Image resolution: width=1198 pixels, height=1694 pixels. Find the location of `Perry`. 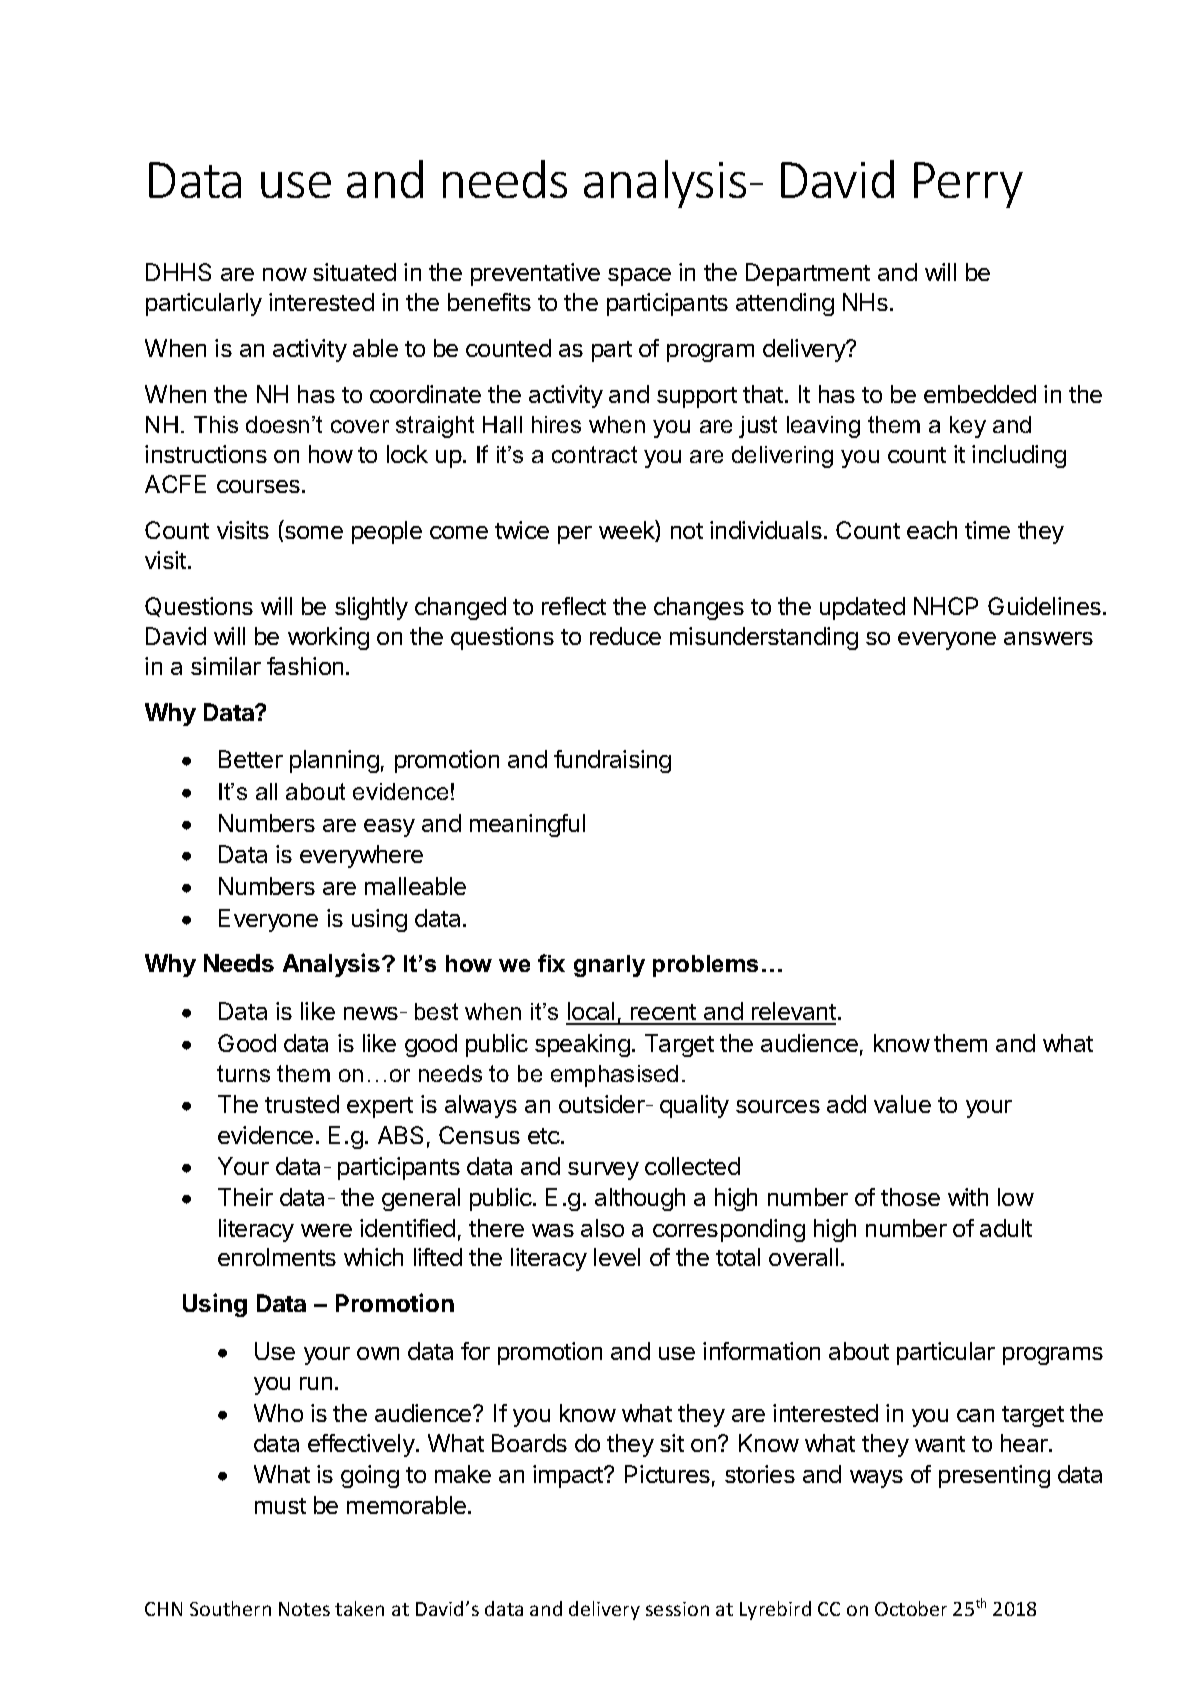

Perry is located at coordinates (968, 185).
